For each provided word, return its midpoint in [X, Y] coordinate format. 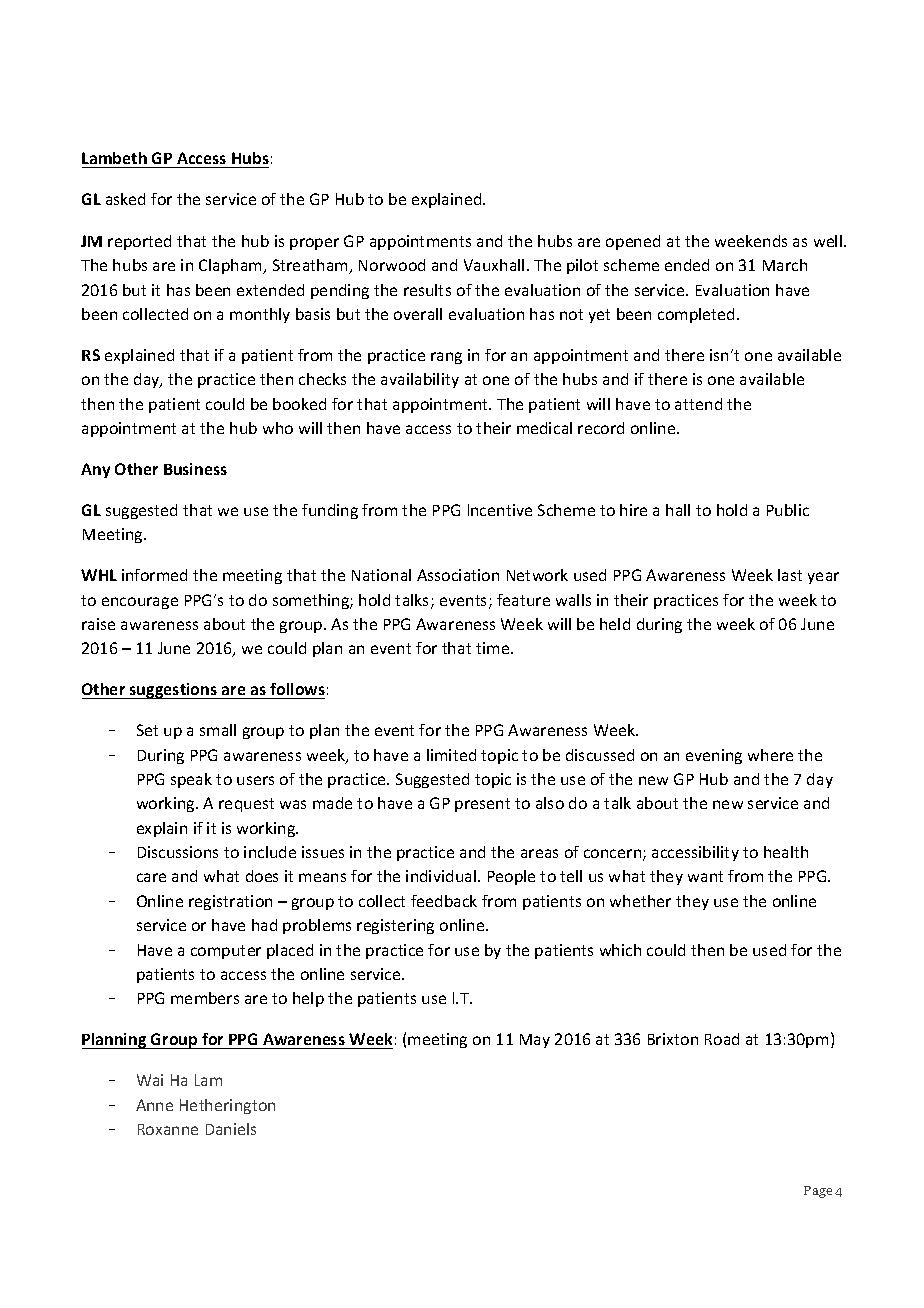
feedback [444, 901]
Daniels [231, 1129]
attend [698, 404]
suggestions [173, 691]
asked [125, 199]
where [770, 755]
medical [544, 428]
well [828, 241]
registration [230, 902]
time [494, 648]
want [705, 876]
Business [195, 469]
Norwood [392, 265]
